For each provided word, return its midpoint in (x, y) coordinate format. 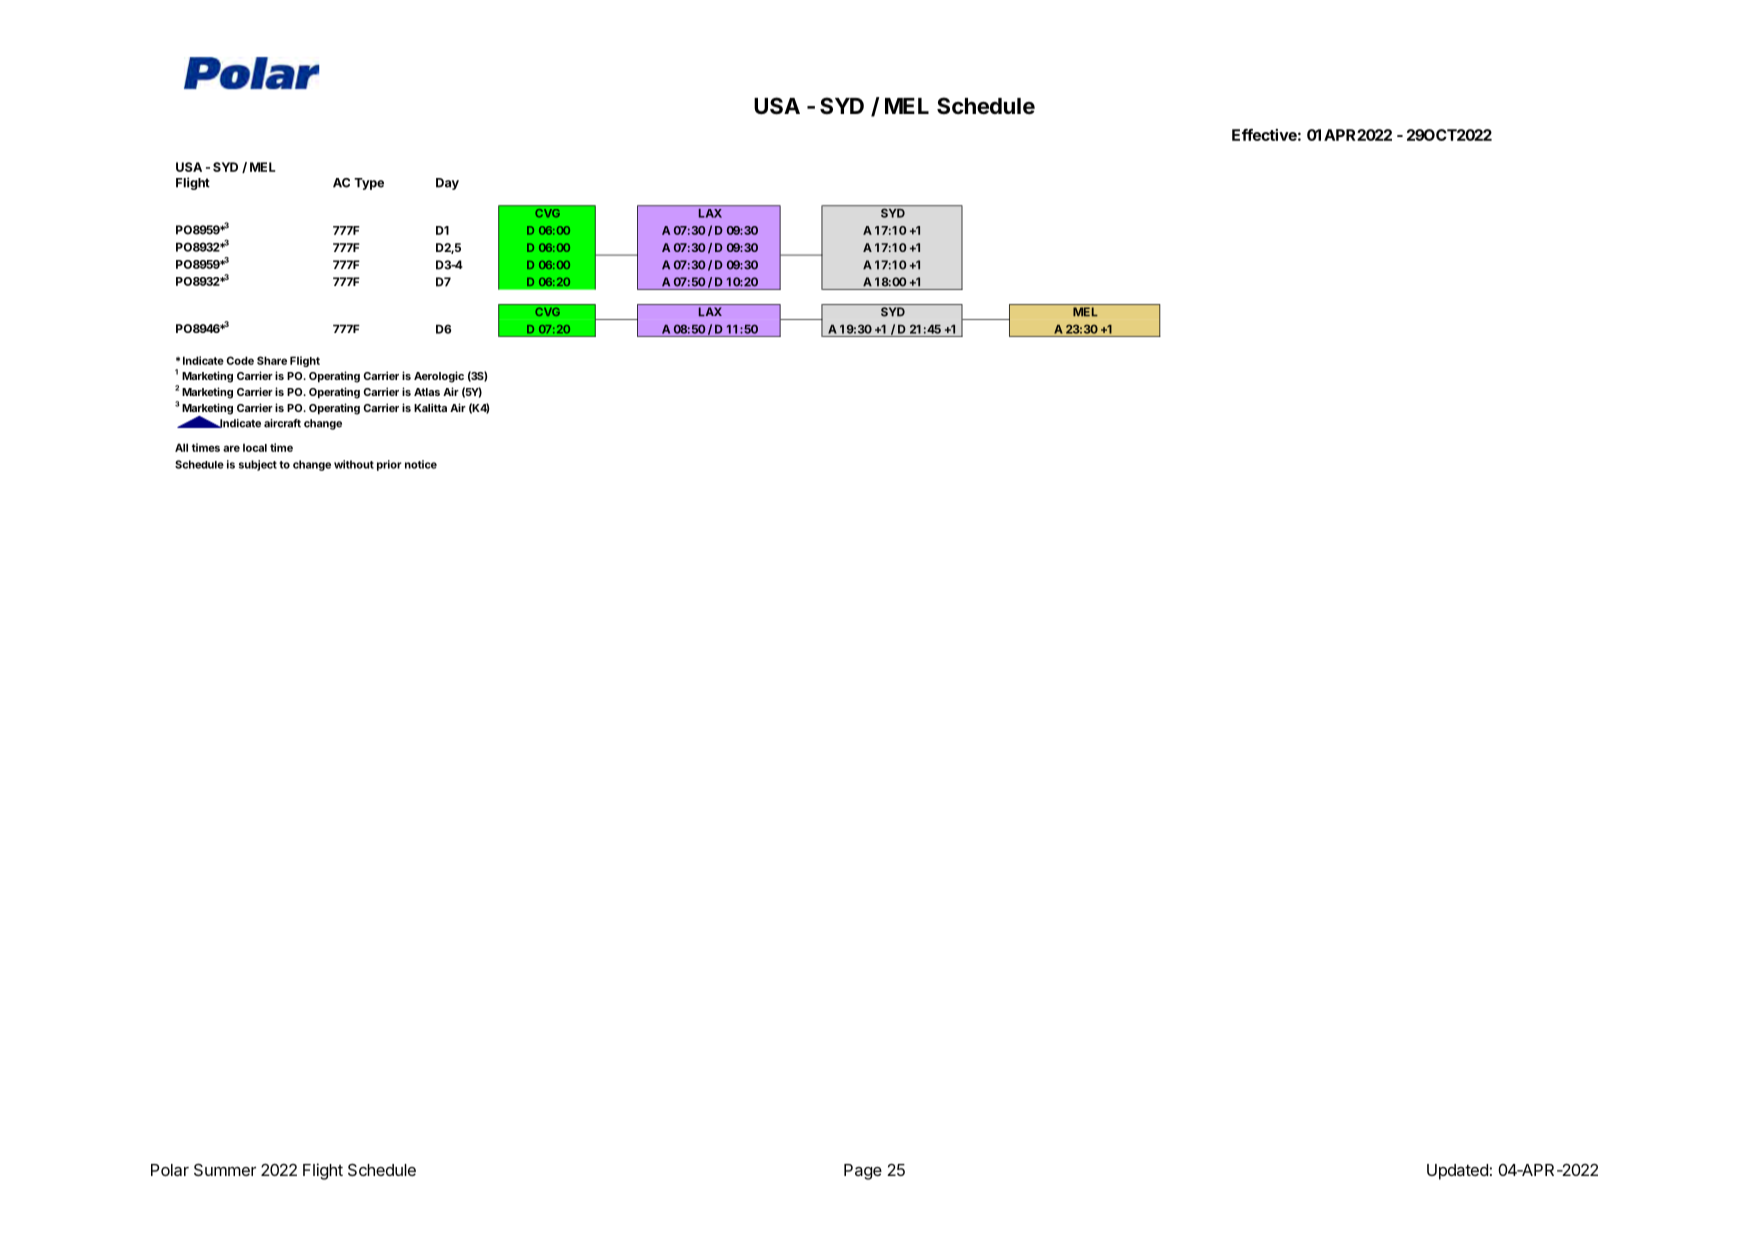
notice (421, 464)
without (354, 464)
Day (447, 184)
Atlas (427, 392)
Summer (225, 1169)
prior (389, 465)
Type (369, 184)
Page (863, 1172)
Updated (1457, 1172)
